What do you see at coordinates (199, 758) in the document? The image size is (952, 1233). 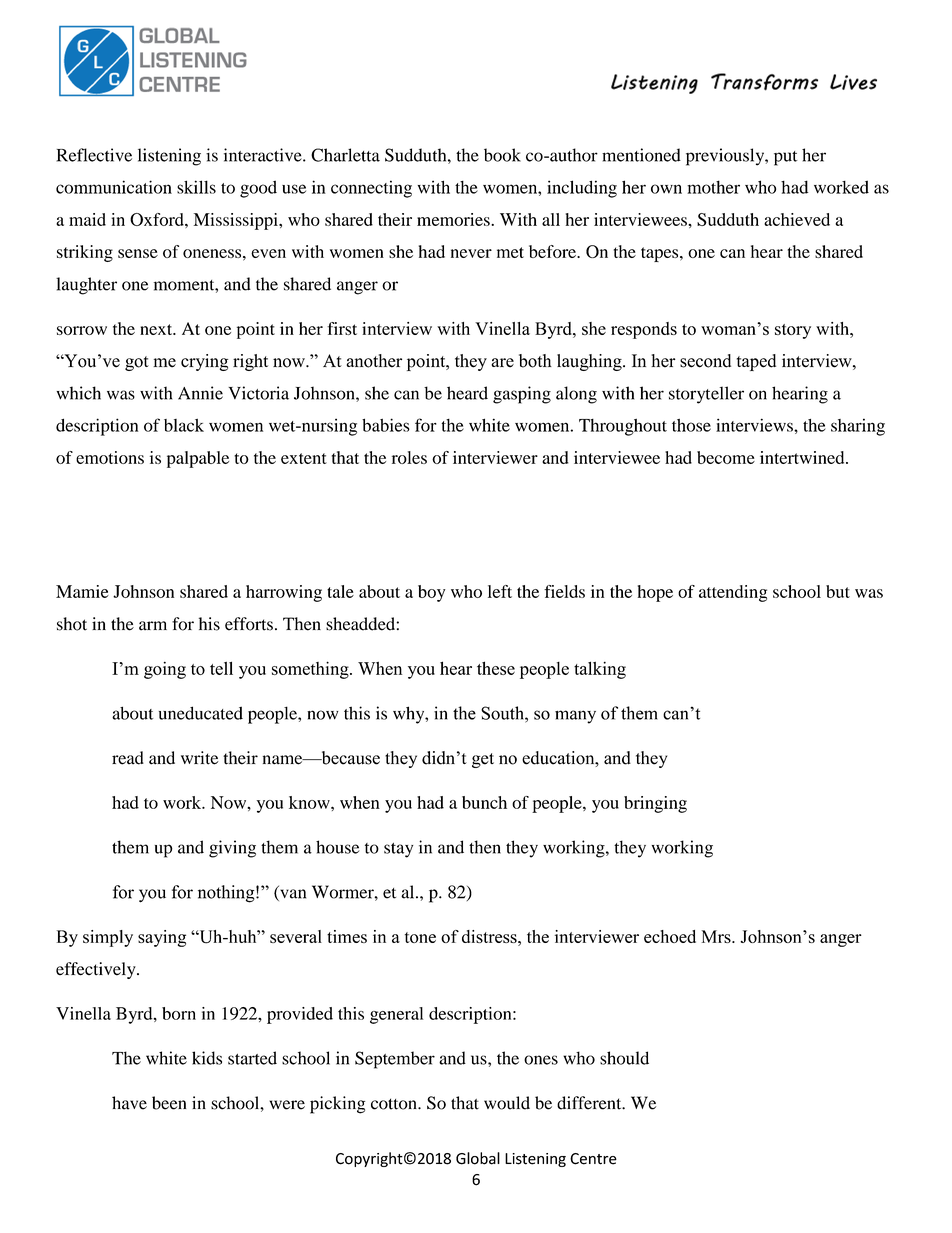 I see `write` at bounding box center [199, 758].
